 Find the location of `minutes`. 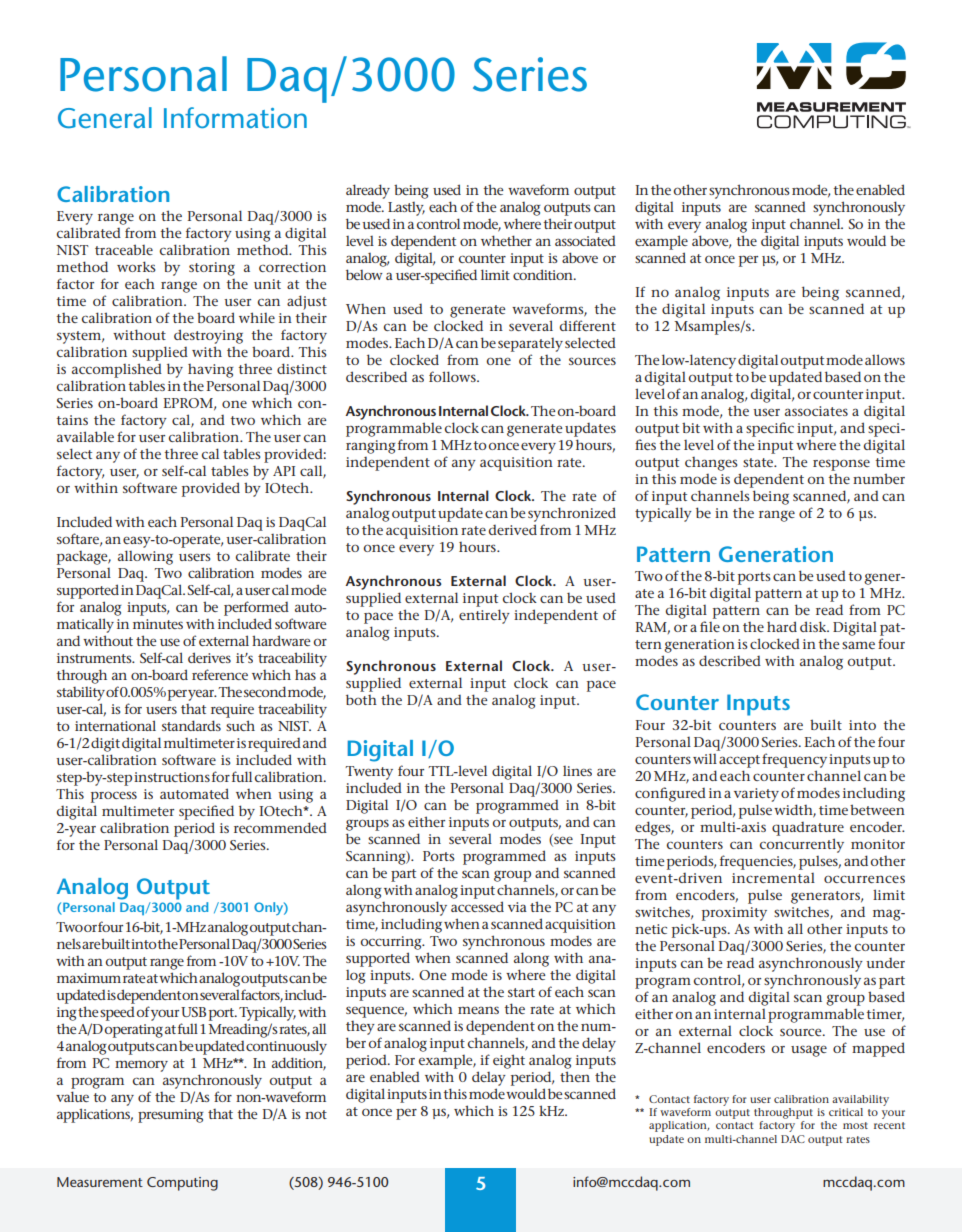

minutes is located at coordinates (158, 624).
